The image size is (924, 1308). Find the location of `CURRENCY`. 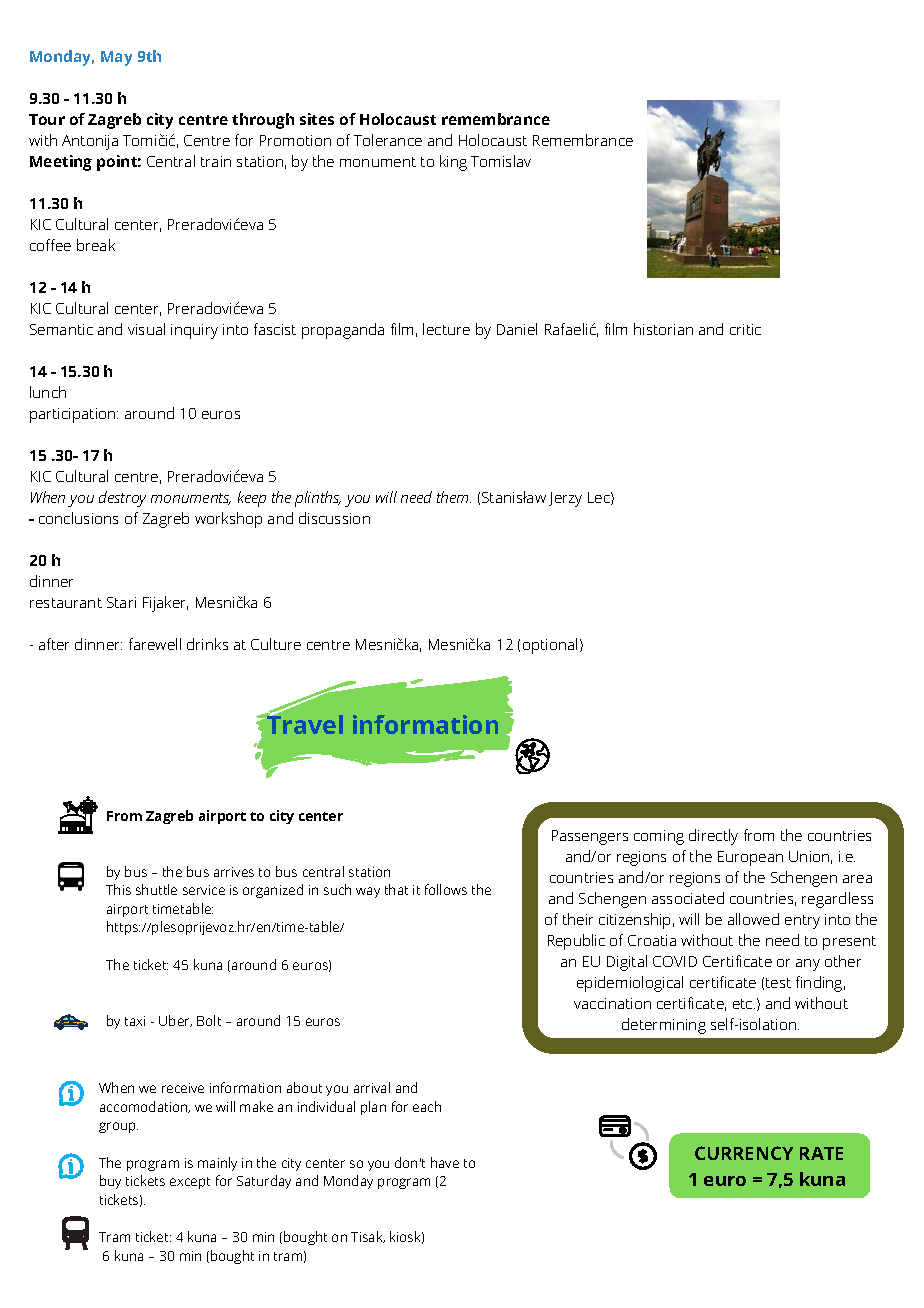

CURRENCY is located at coordinates (744, 1153).
